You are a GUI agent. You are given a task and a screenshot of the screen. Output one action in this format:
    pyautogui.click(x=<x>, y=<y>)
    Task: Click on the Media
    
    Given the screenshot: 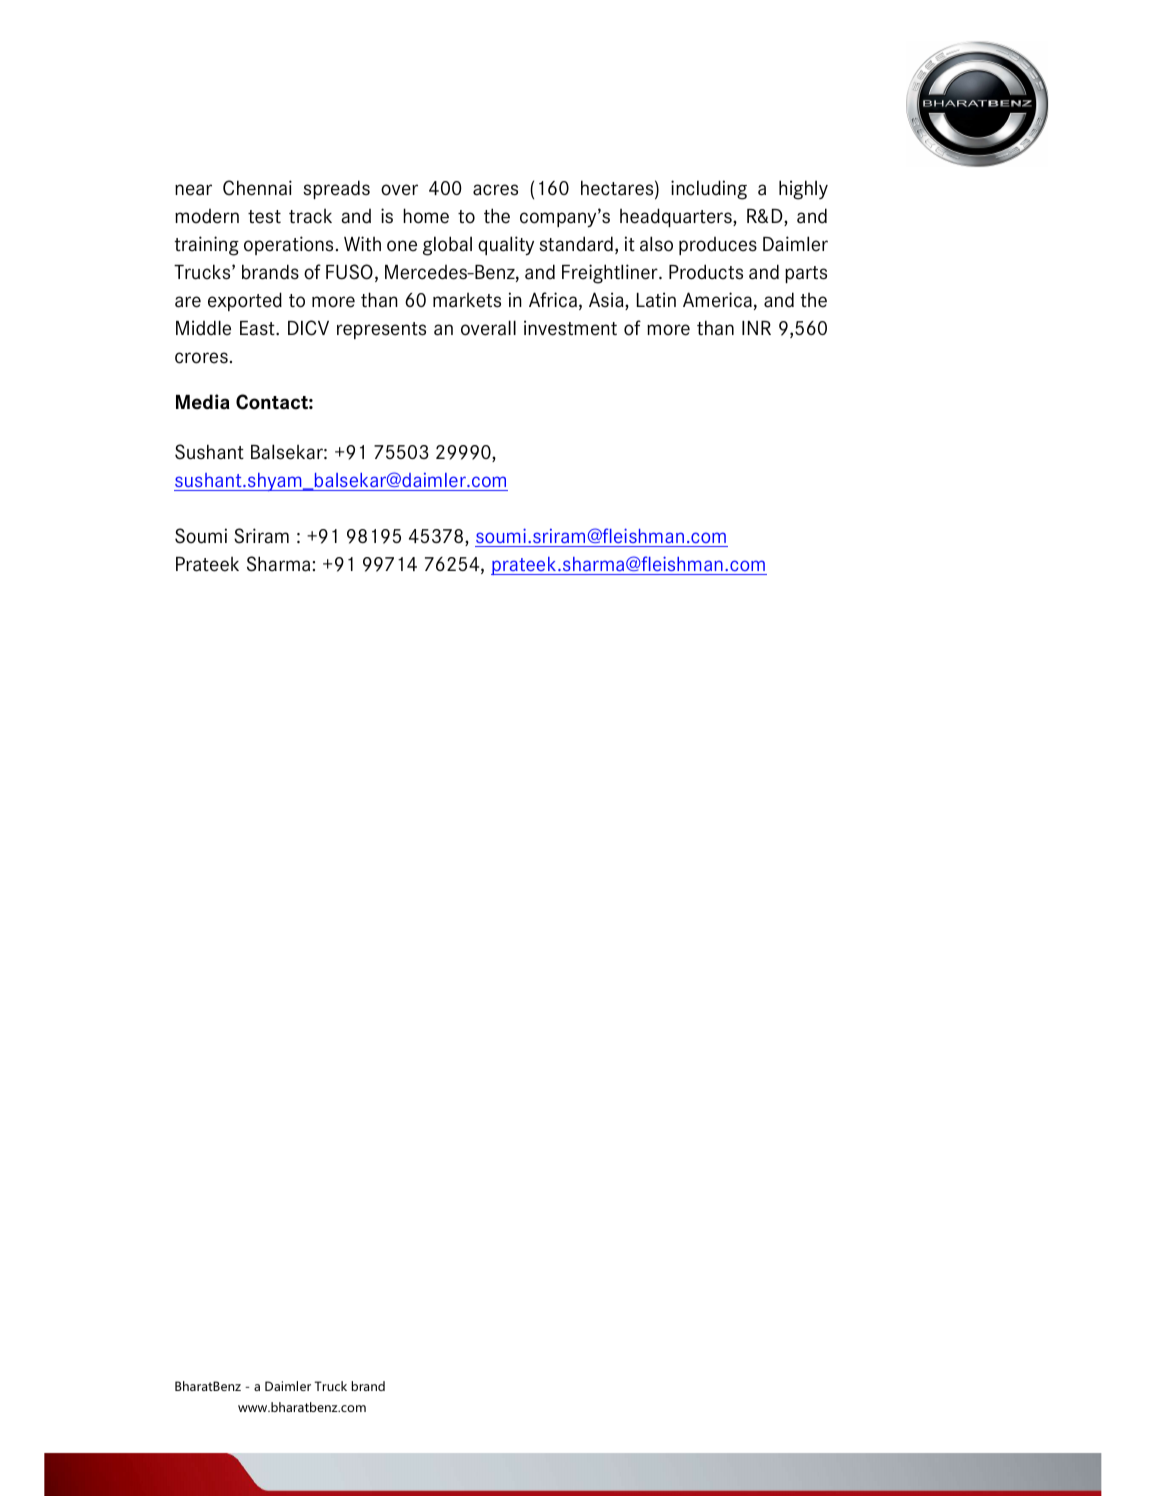 What is the action you would take?
    pyautogui.click(x=202, y=402)
